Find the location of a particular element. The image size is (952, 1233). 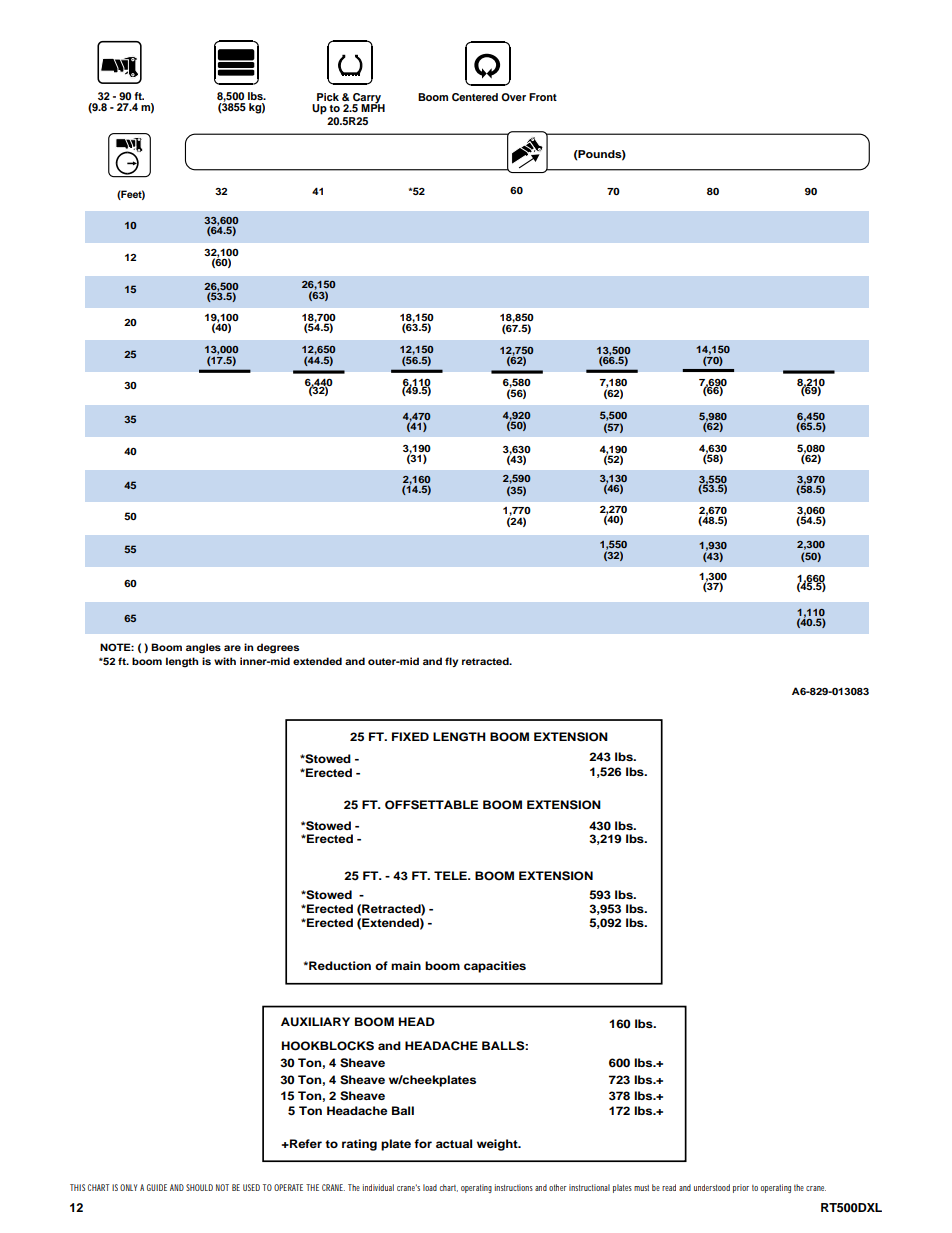

angles is located at coordinates (203, 648).
